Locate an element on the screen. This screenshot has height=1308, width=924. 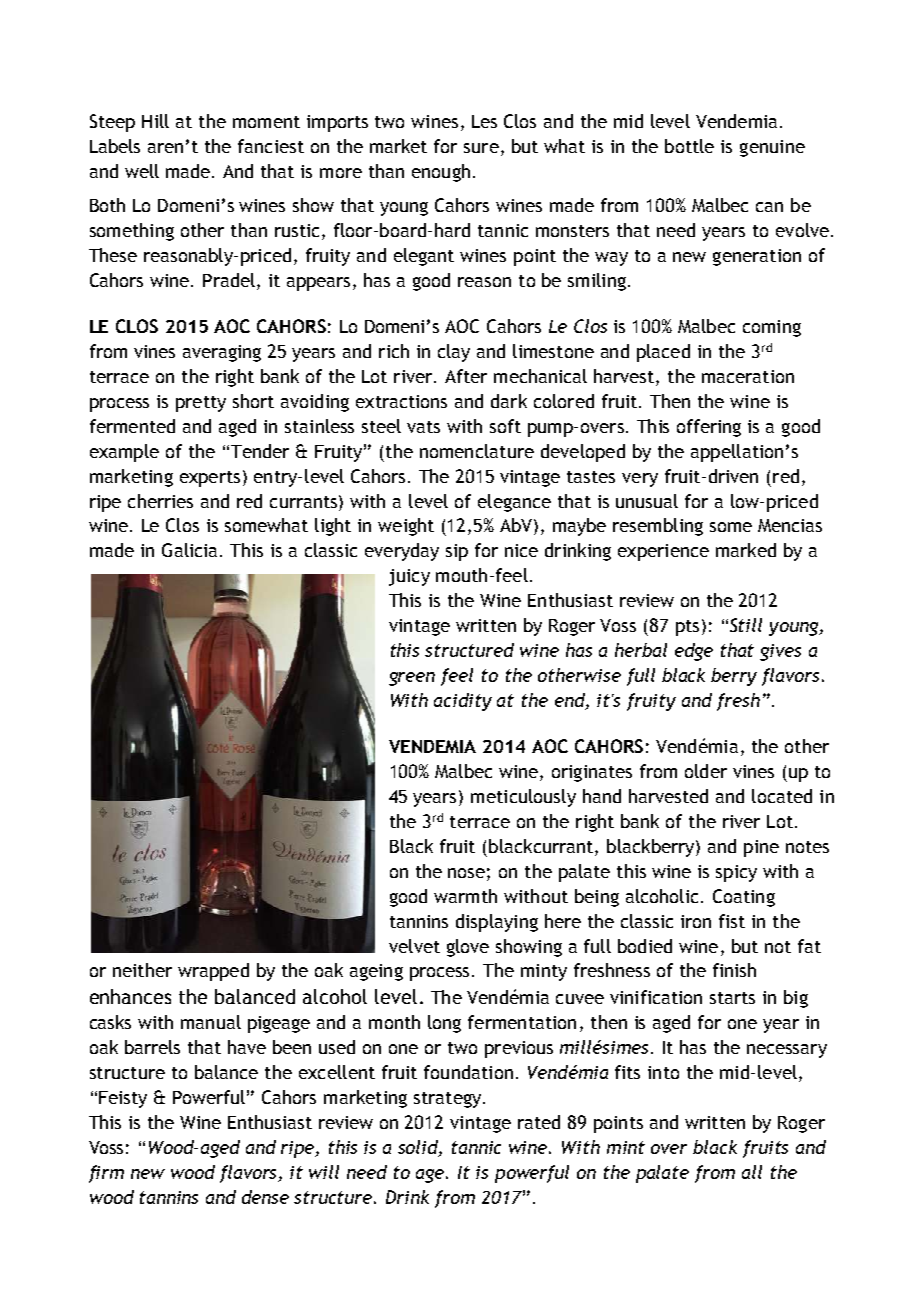
firm is located at coordinates (106, 1174).
